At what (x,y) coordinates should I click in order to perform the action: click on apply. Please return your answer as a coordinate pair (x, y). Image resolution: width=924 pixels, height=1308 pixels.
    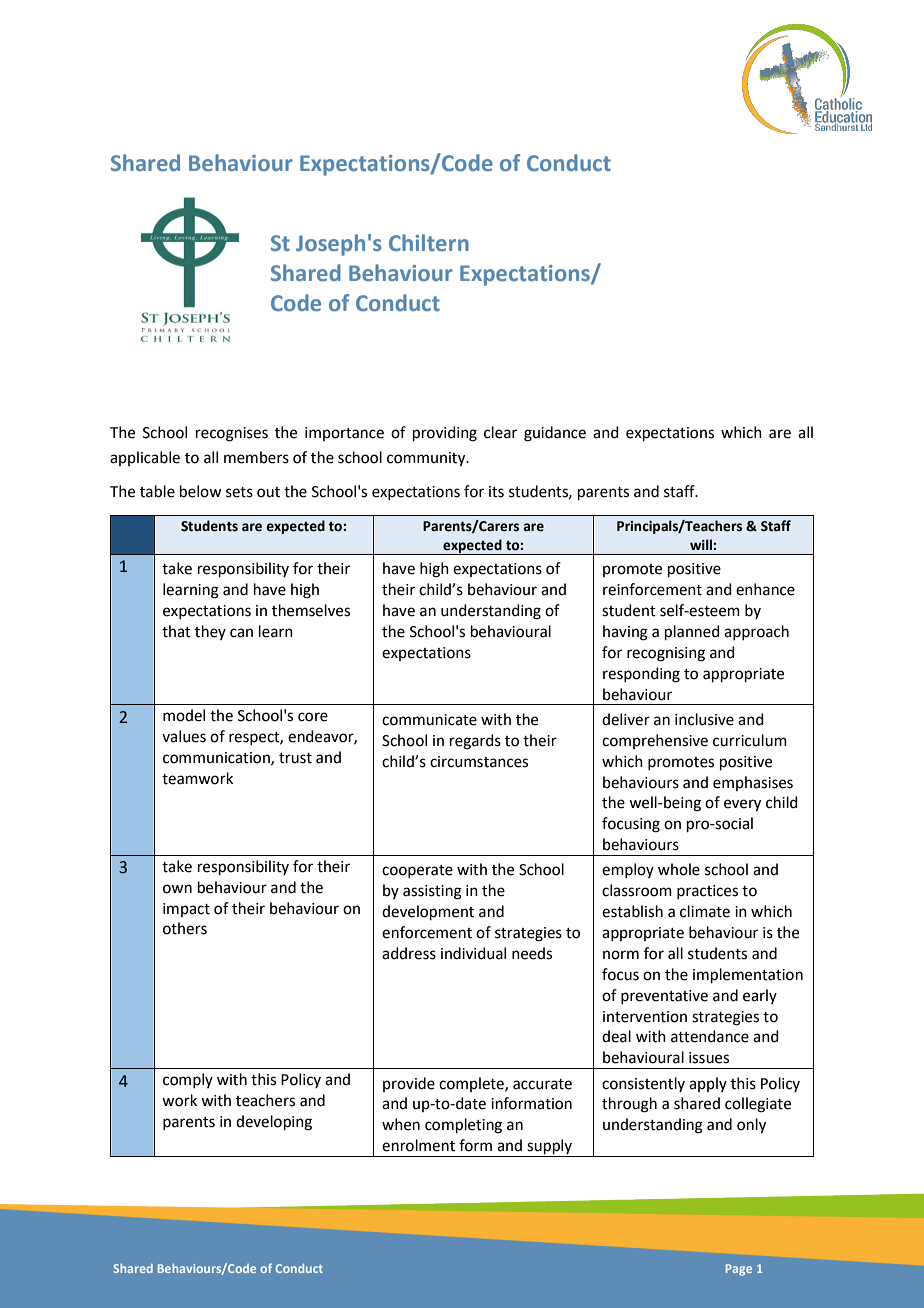
    Looking at the image, I should click on (708, 1084).
